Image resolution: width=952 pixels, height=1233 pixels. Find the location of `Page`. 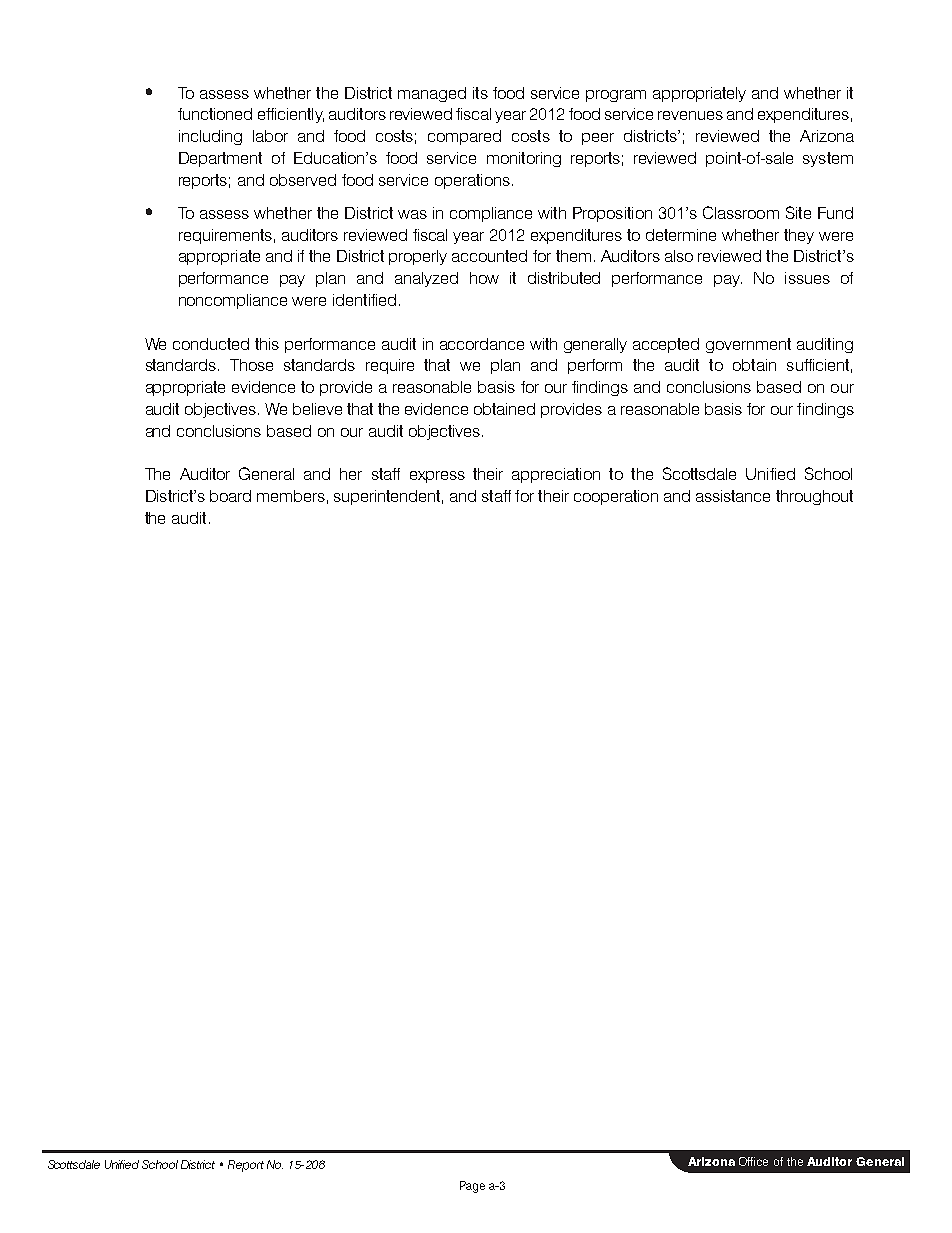

Page is located at coordinates (472, 1187).
